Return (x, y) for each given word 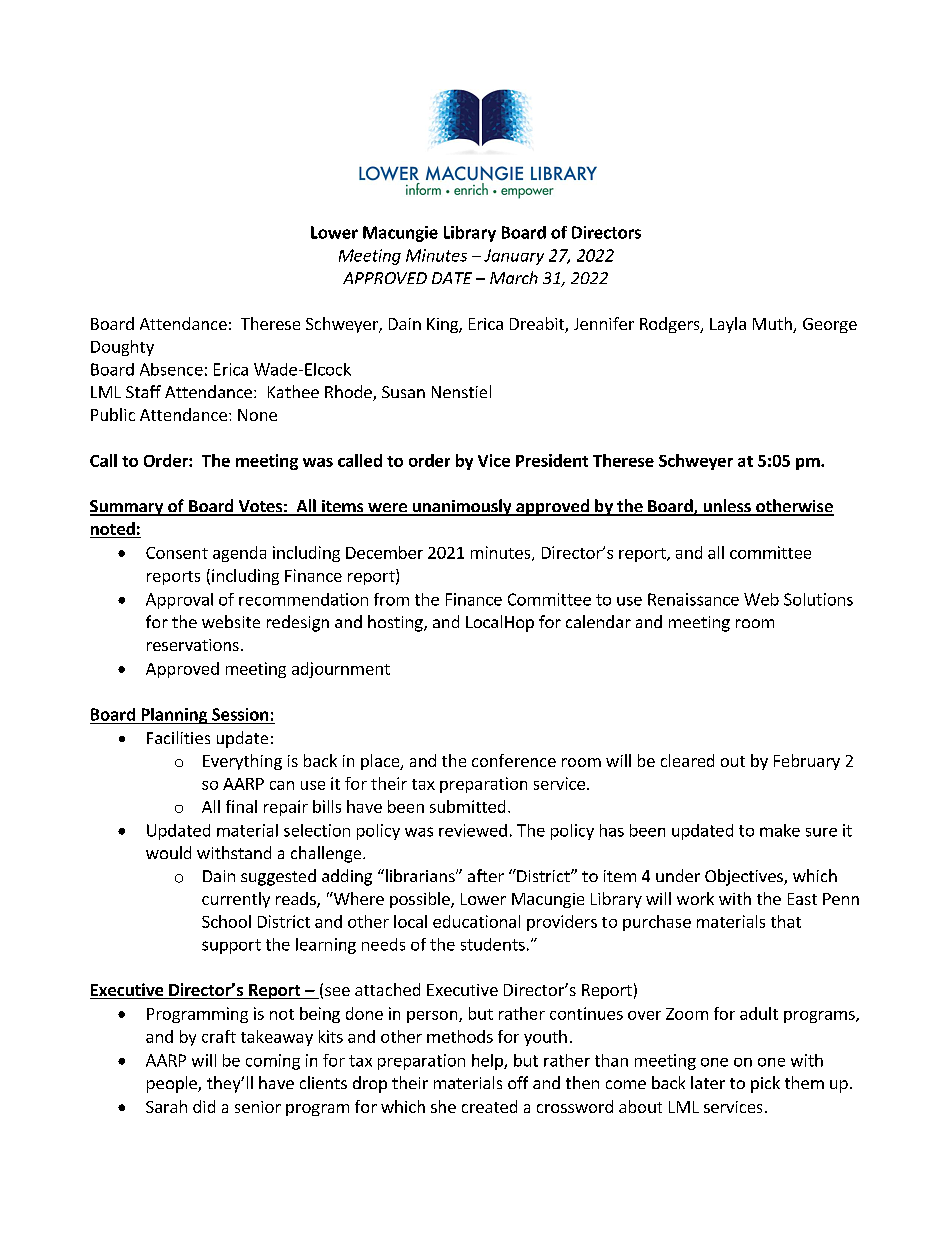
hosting (396, 623)
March (514, 277)
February (807, 762)
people (173, 1084)
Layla (728, 325)
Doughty (122, 348)
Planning (174, 716)
